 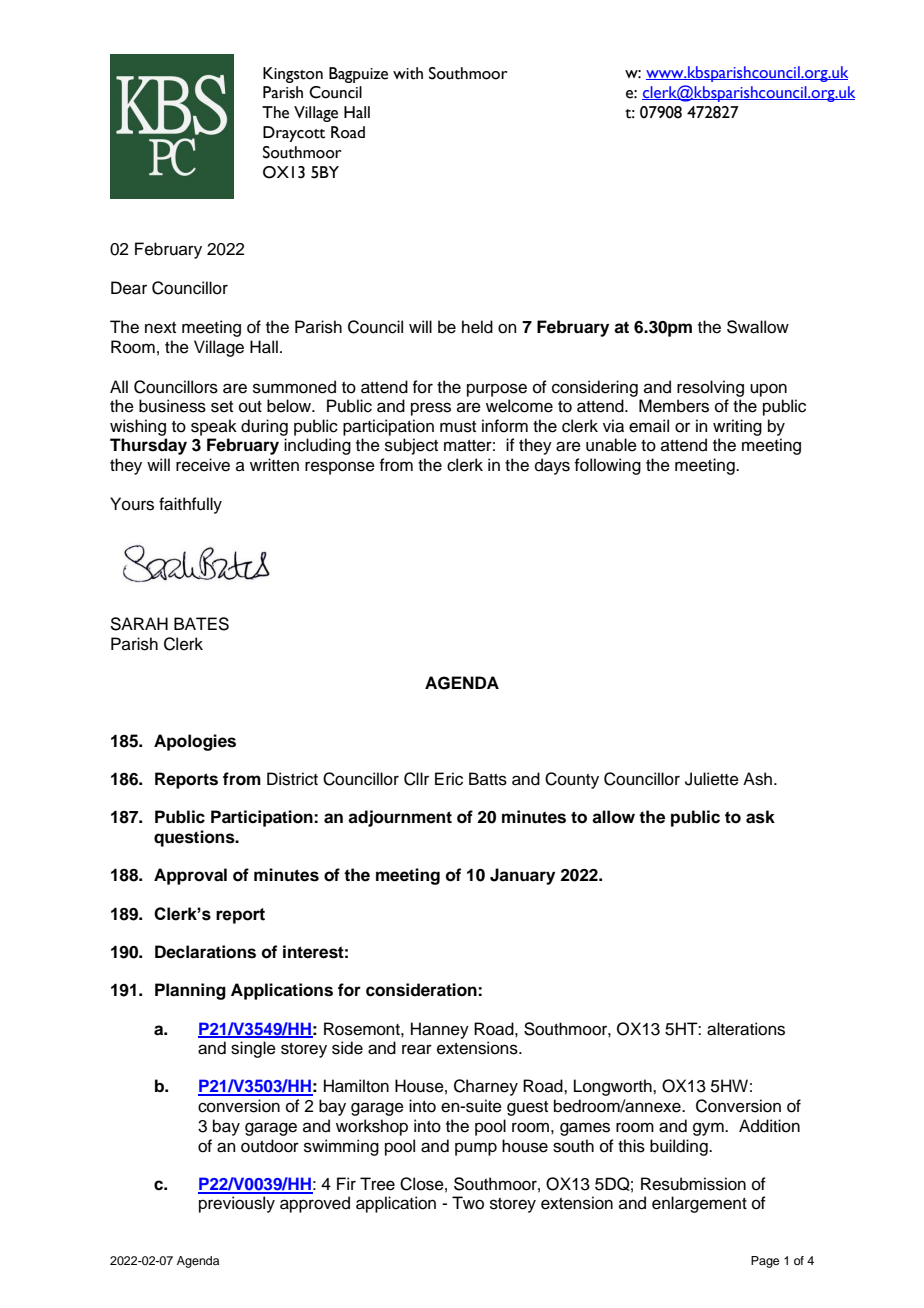 I want to click on Eric, so click(x=449, y=779).
